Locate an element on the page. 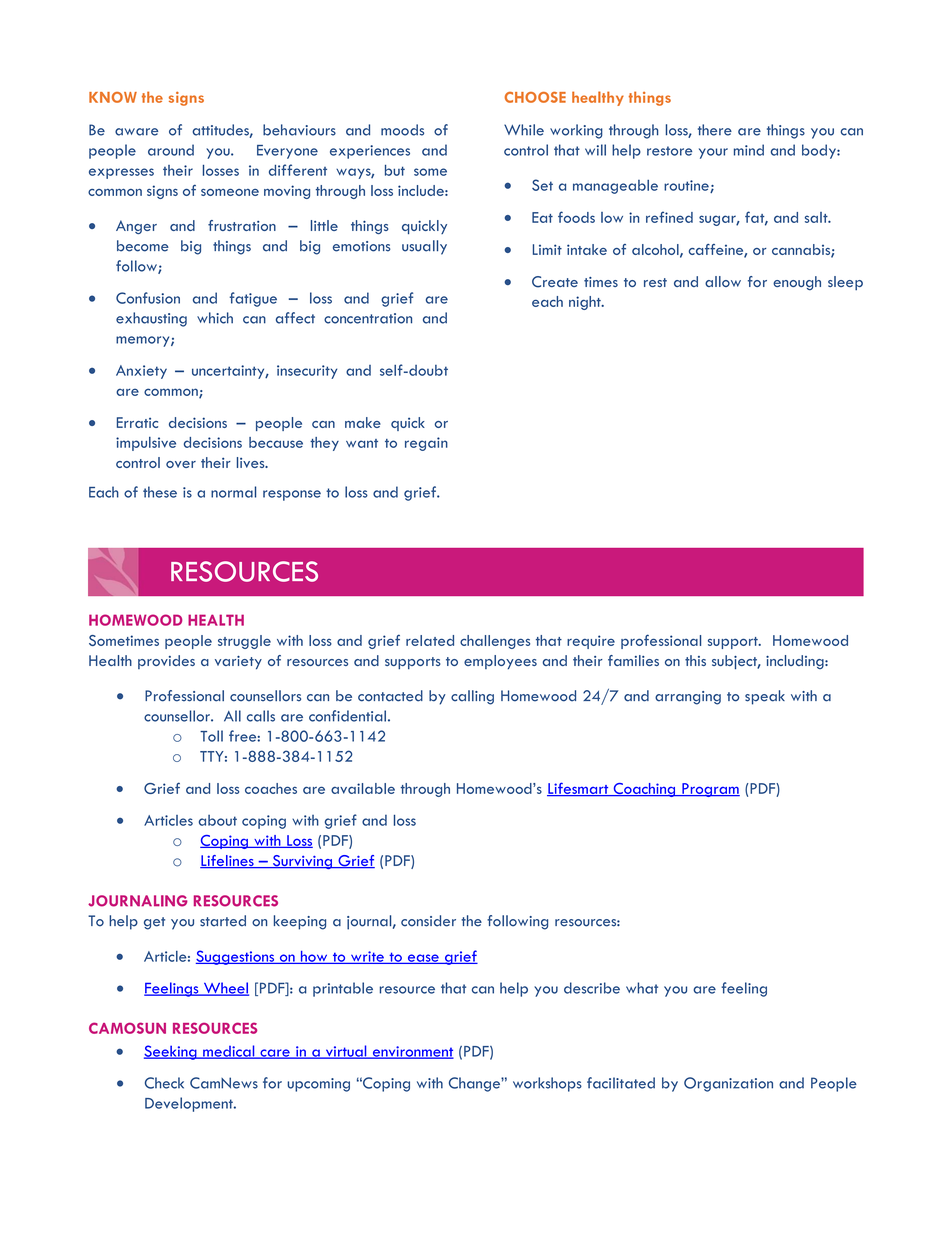  mind is located at coordinates (749, 150).
